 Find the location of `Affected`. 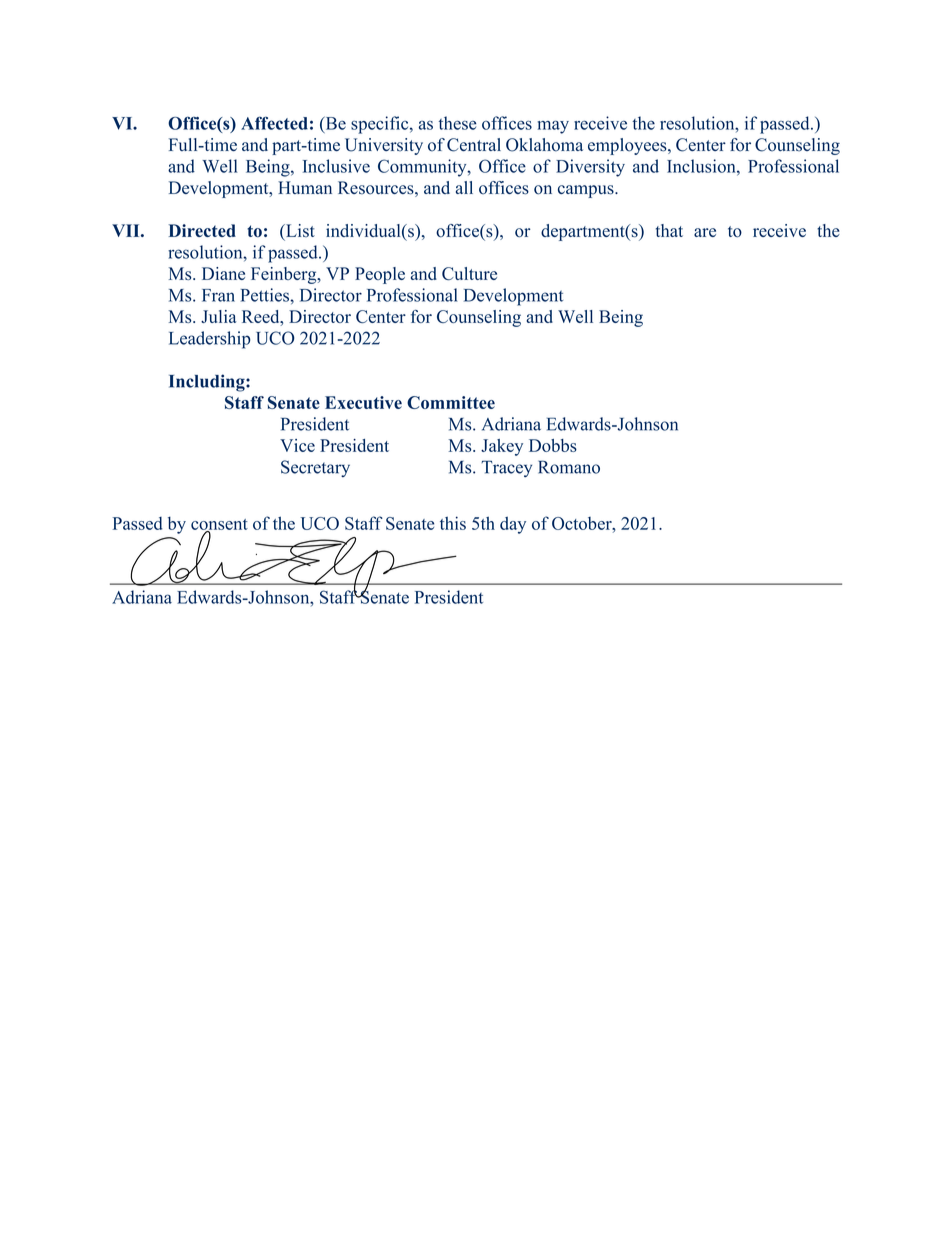

Affected is located at coordinates (274, 123).
